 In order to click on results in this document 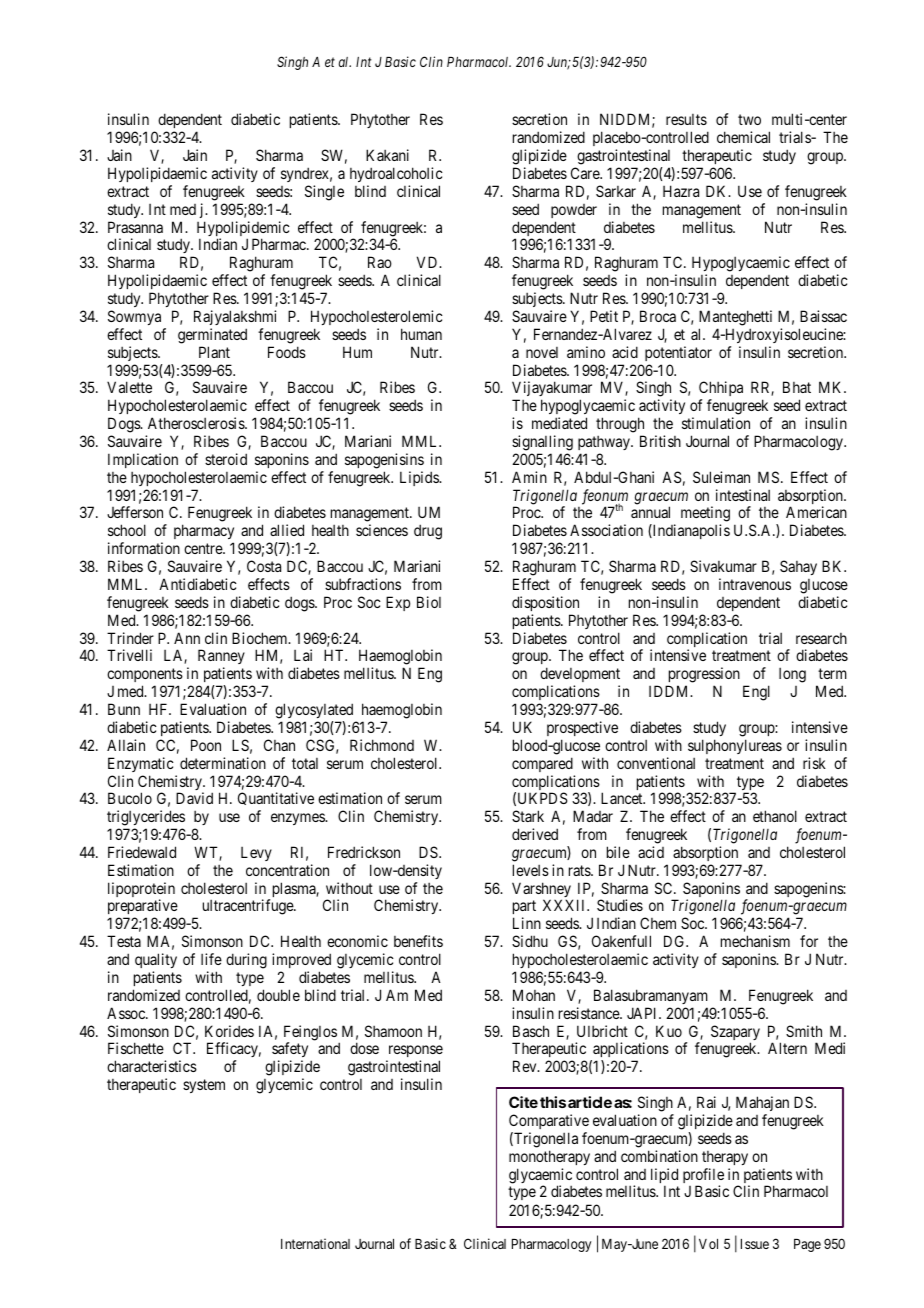, I will do `click(686, 119)`.
